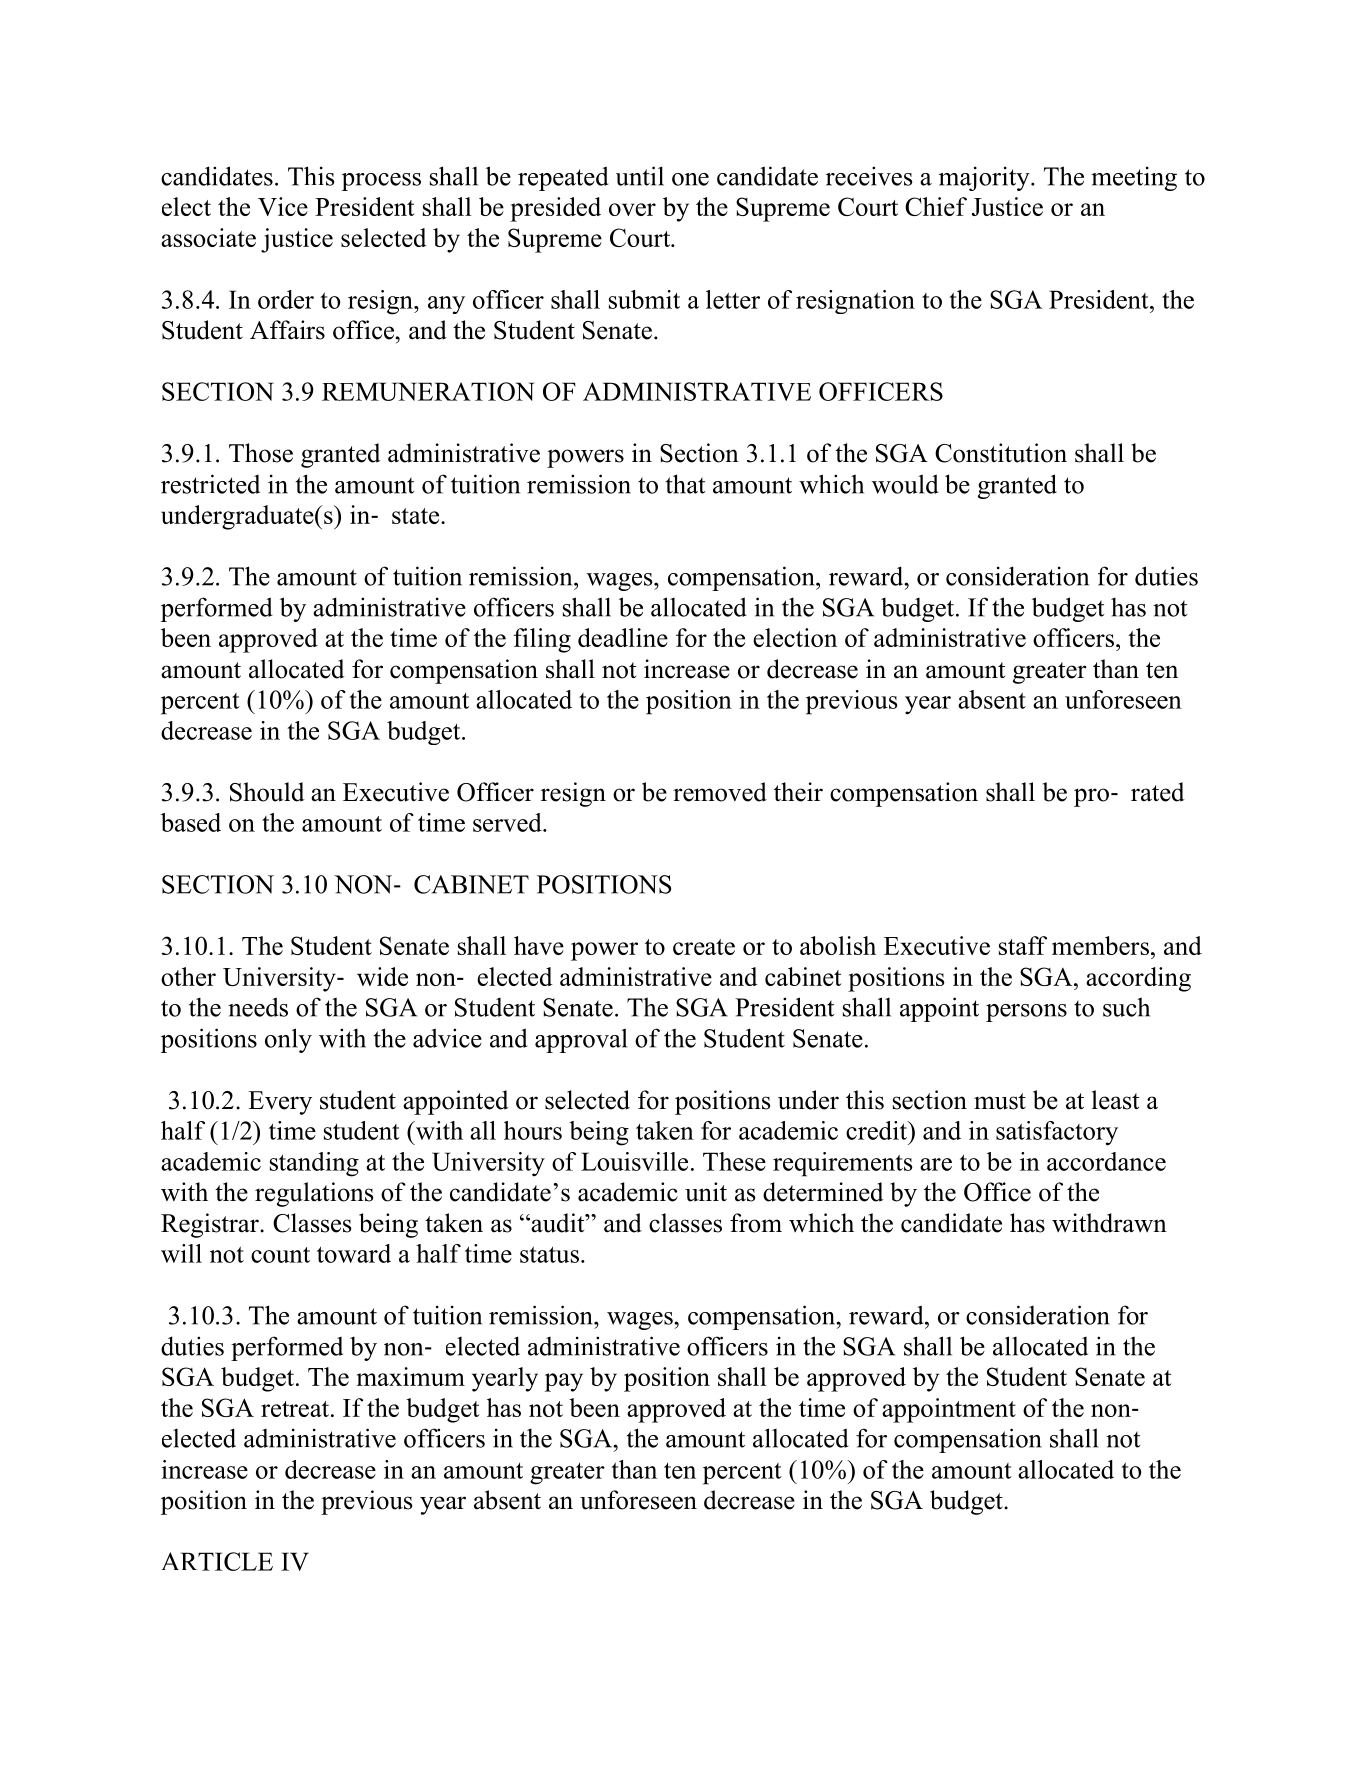 Image resolution: width=1366 pixels, height=1767 pixels. I want to click on from, so click(756, 1223).
